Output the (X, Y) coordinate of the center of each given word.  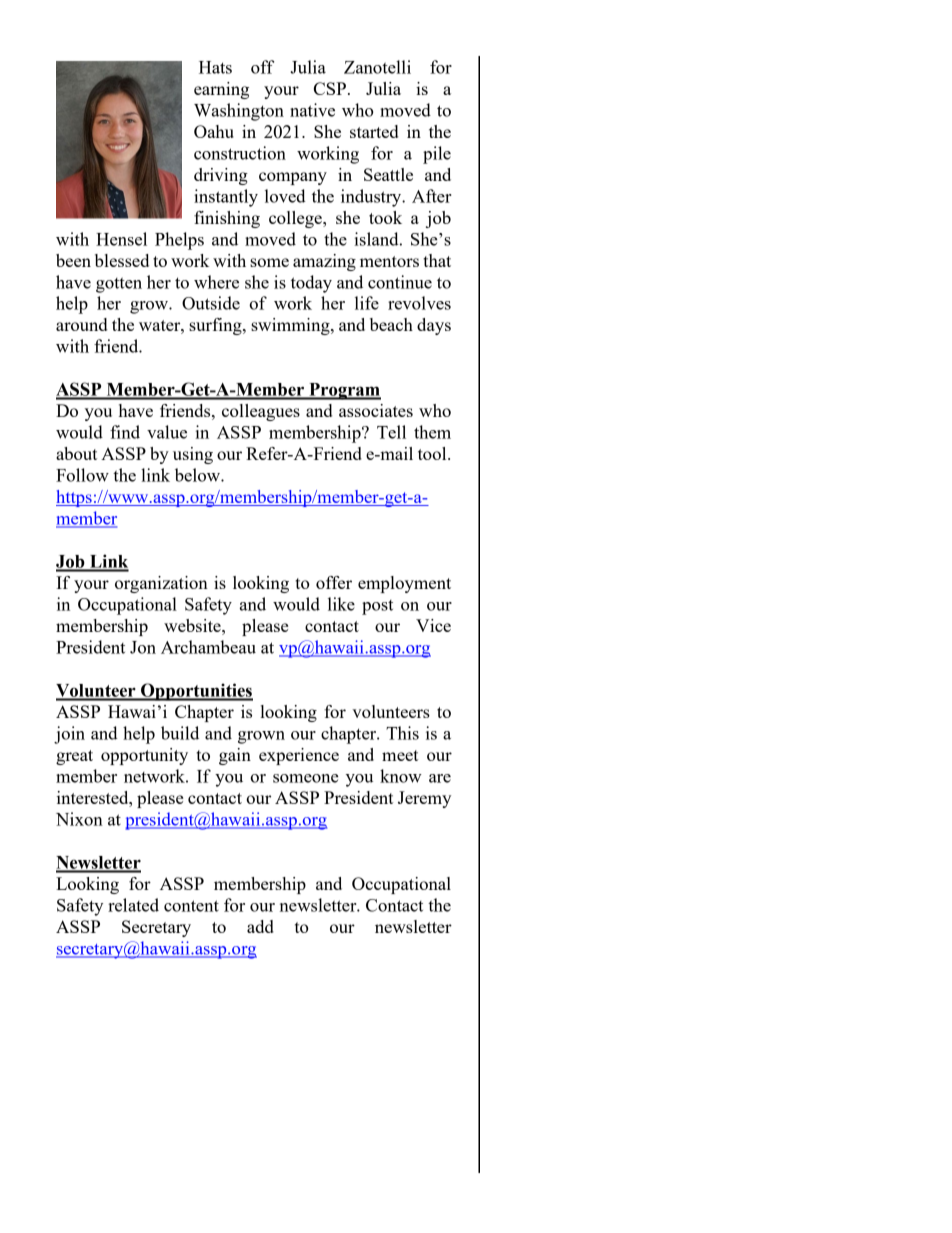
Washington (239, 112)
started (374, 131)
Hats (215, 67)
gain (235, 756)
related (133, 905)
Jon (143, 647)
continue (400, 282)
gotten (119, 285)
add (260, 926)
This (402, 733)
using (193, 455)
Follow (82, 475)
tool (433, 453)
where (216, 282)
